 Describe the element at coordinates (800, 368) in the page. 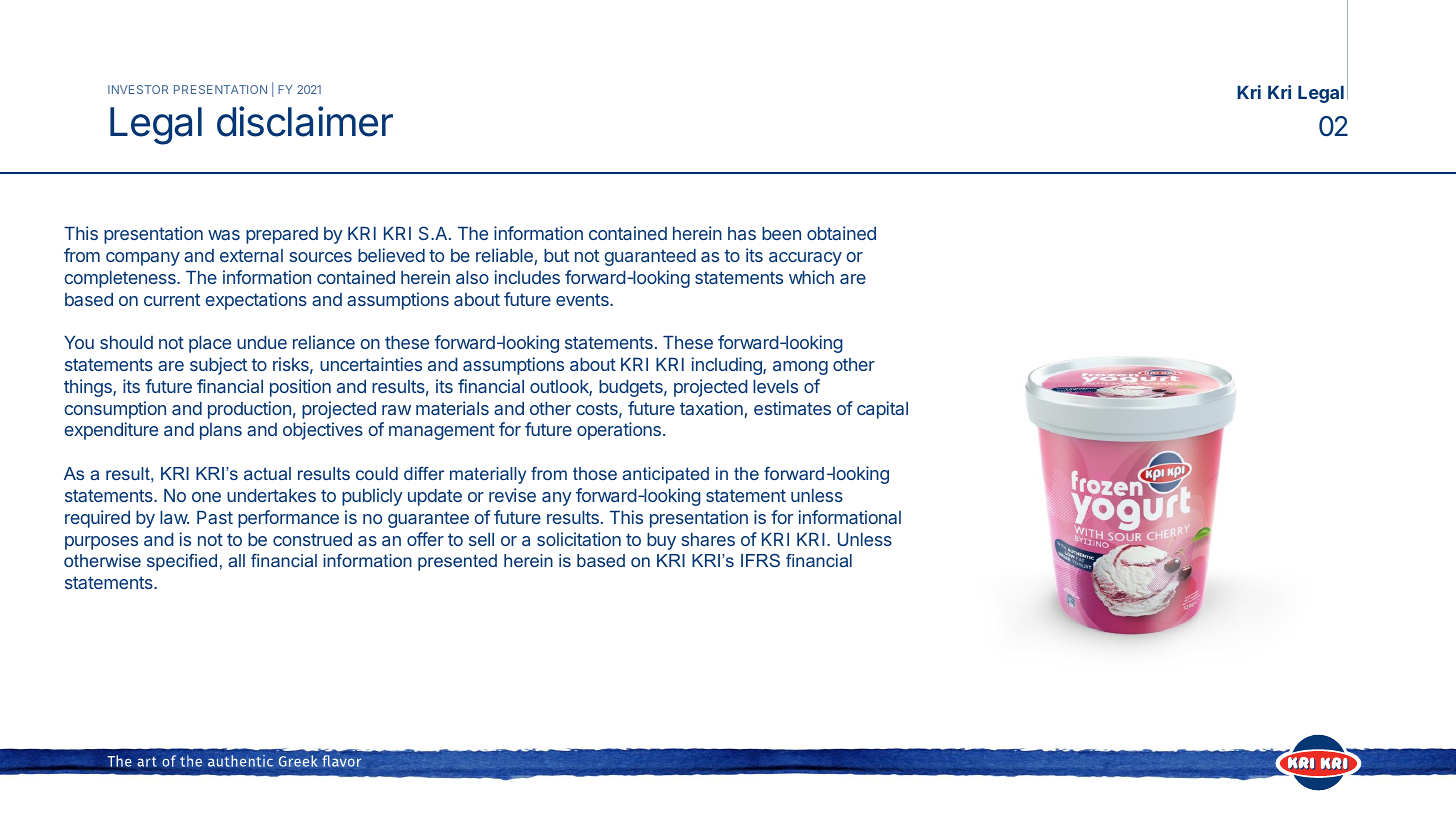

I see `among` at that location.
